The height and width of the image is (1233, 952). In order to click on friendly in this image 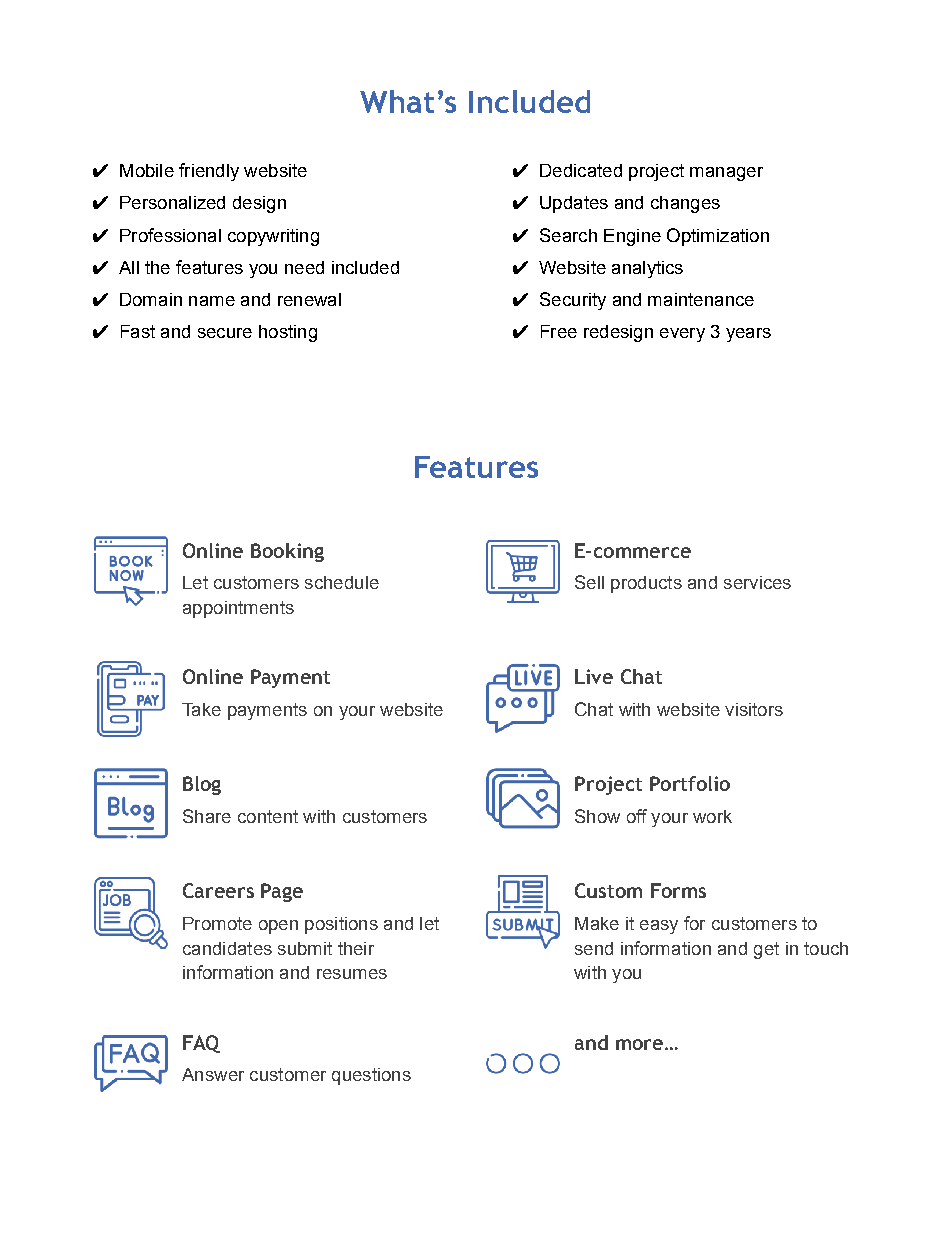, I will do `click(209, 172)`.
